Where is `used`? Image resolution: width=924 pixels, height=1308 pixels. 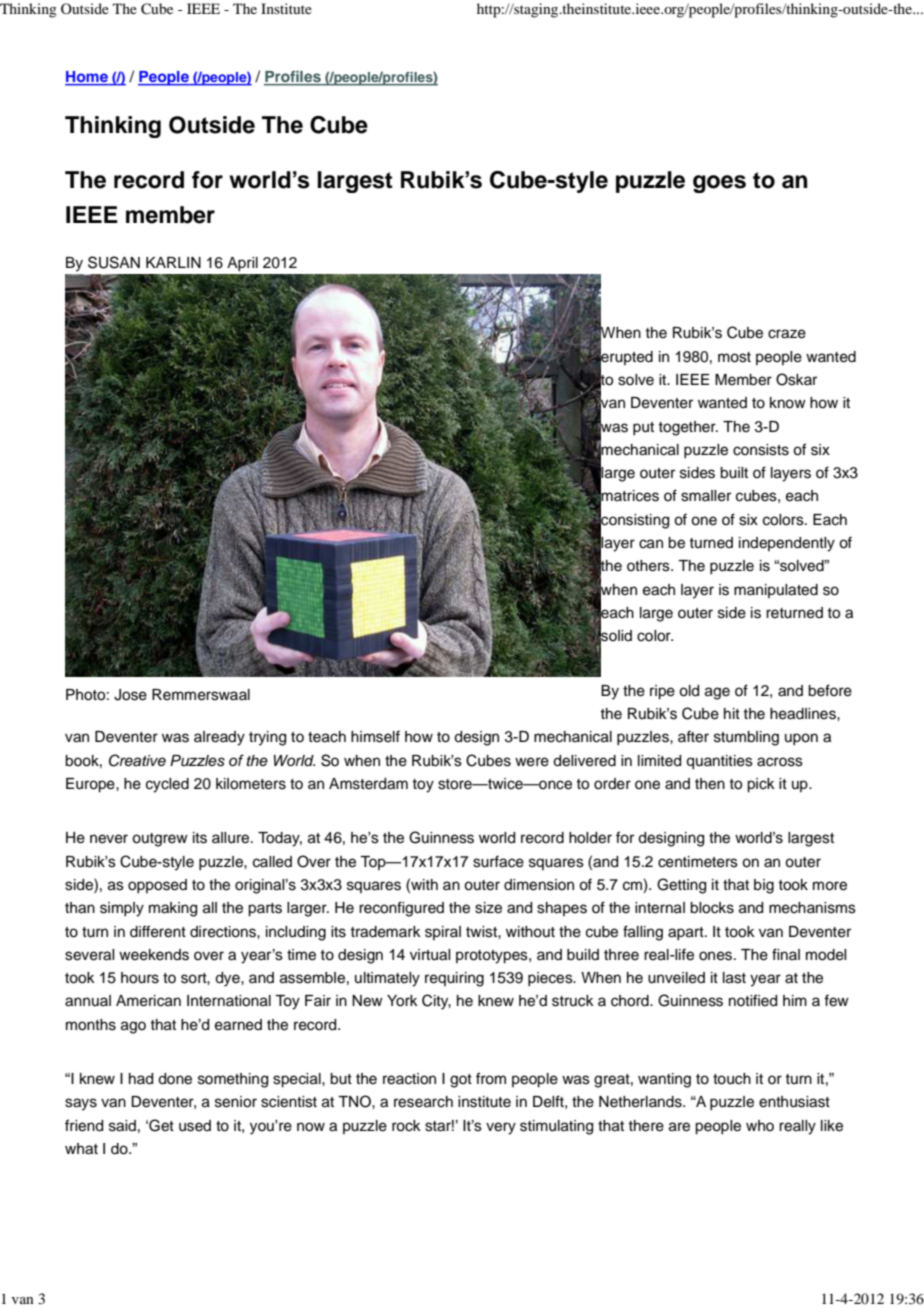 used is located at coordinates (195, 1126).
